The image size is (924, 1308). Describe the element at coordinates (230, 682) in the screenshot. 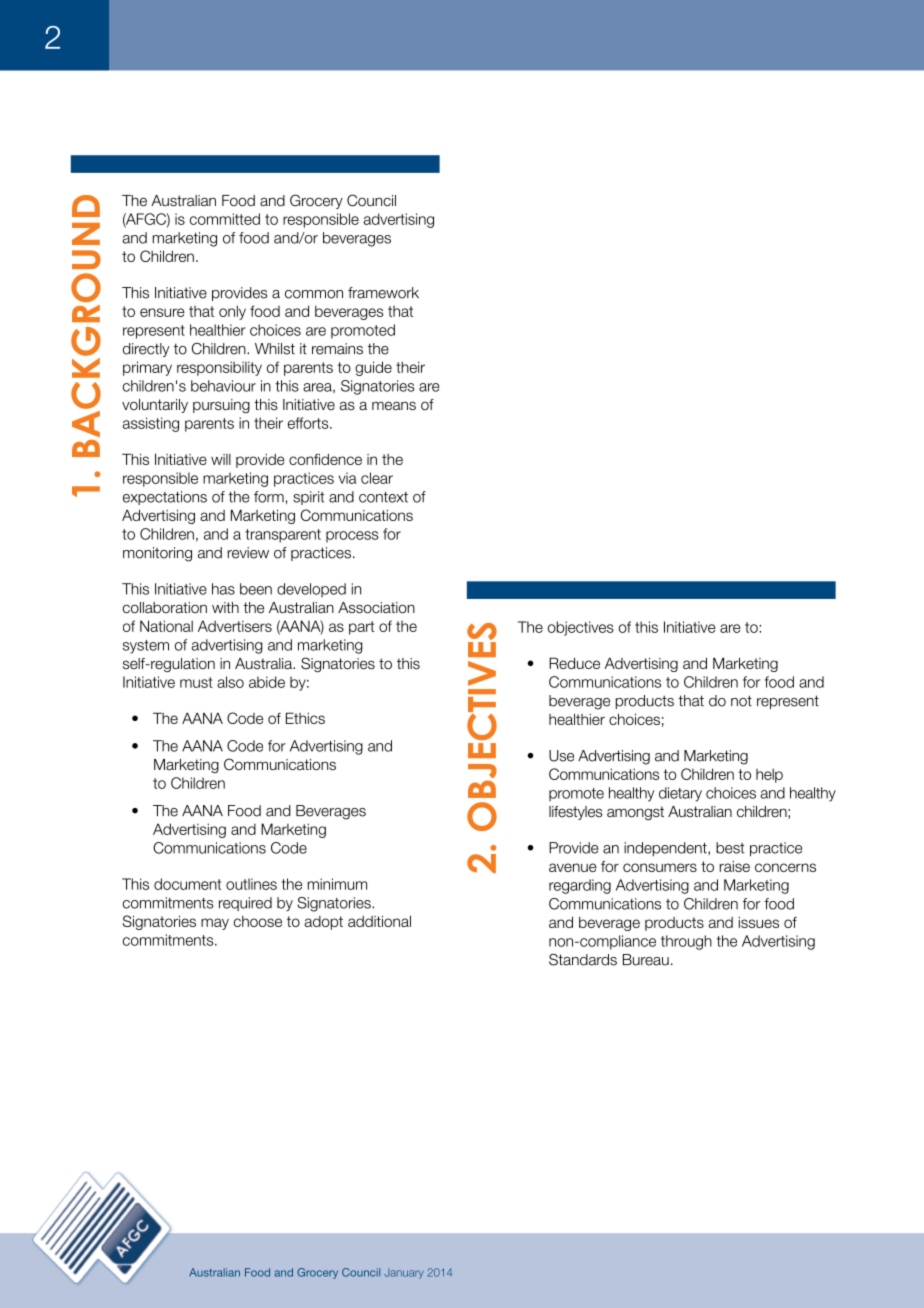

I see `also` at that location.
